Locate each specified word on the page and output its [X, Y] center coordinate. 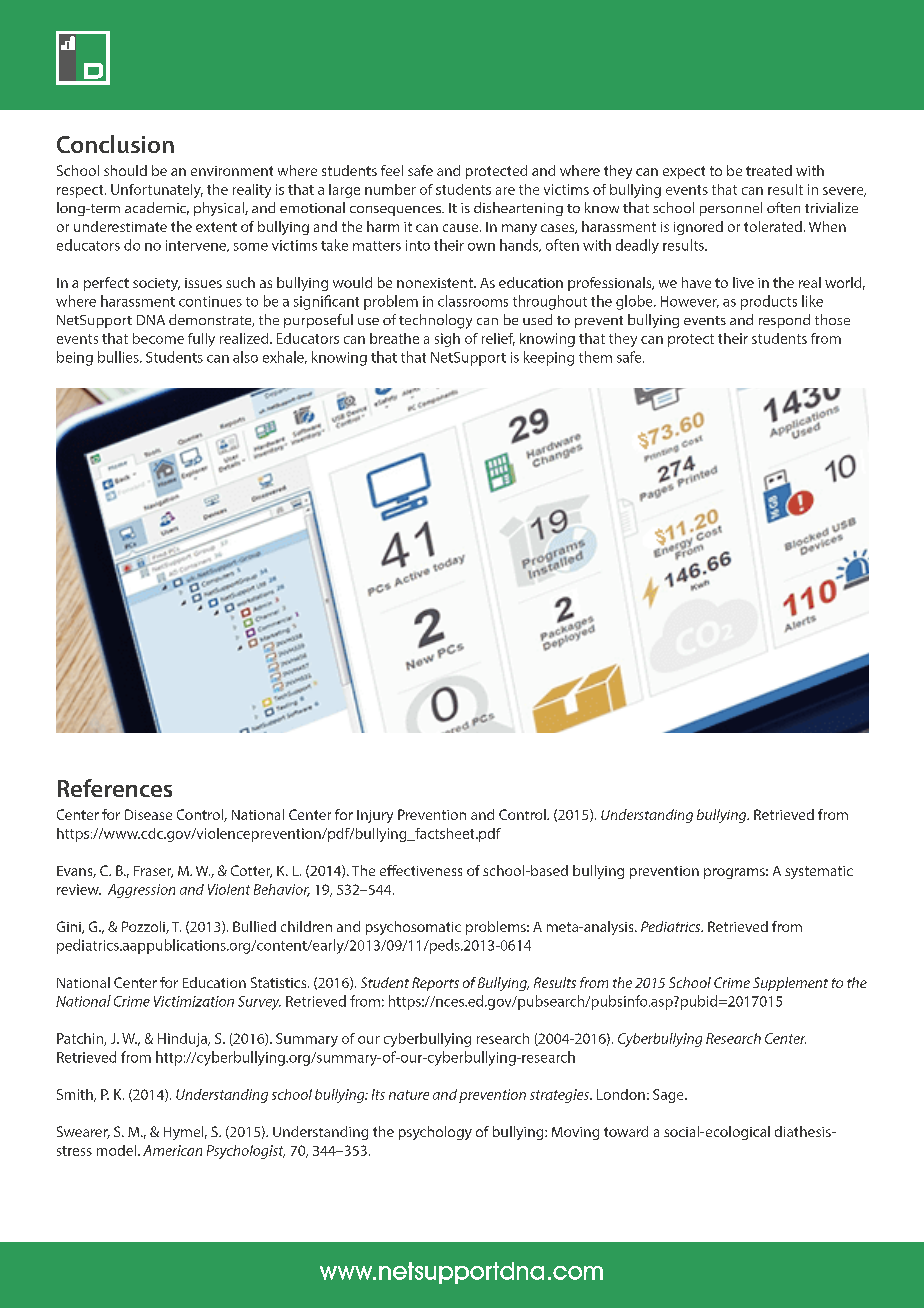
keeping [549, 358]
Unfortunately [157, 191]
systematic [819, 872]
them [595, 357]
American [172, 1150]
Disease [148, 814]
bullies [119, 357]
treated [769, 170]
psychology [435, 1133]
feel [392, 170]
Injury [375, 816]
